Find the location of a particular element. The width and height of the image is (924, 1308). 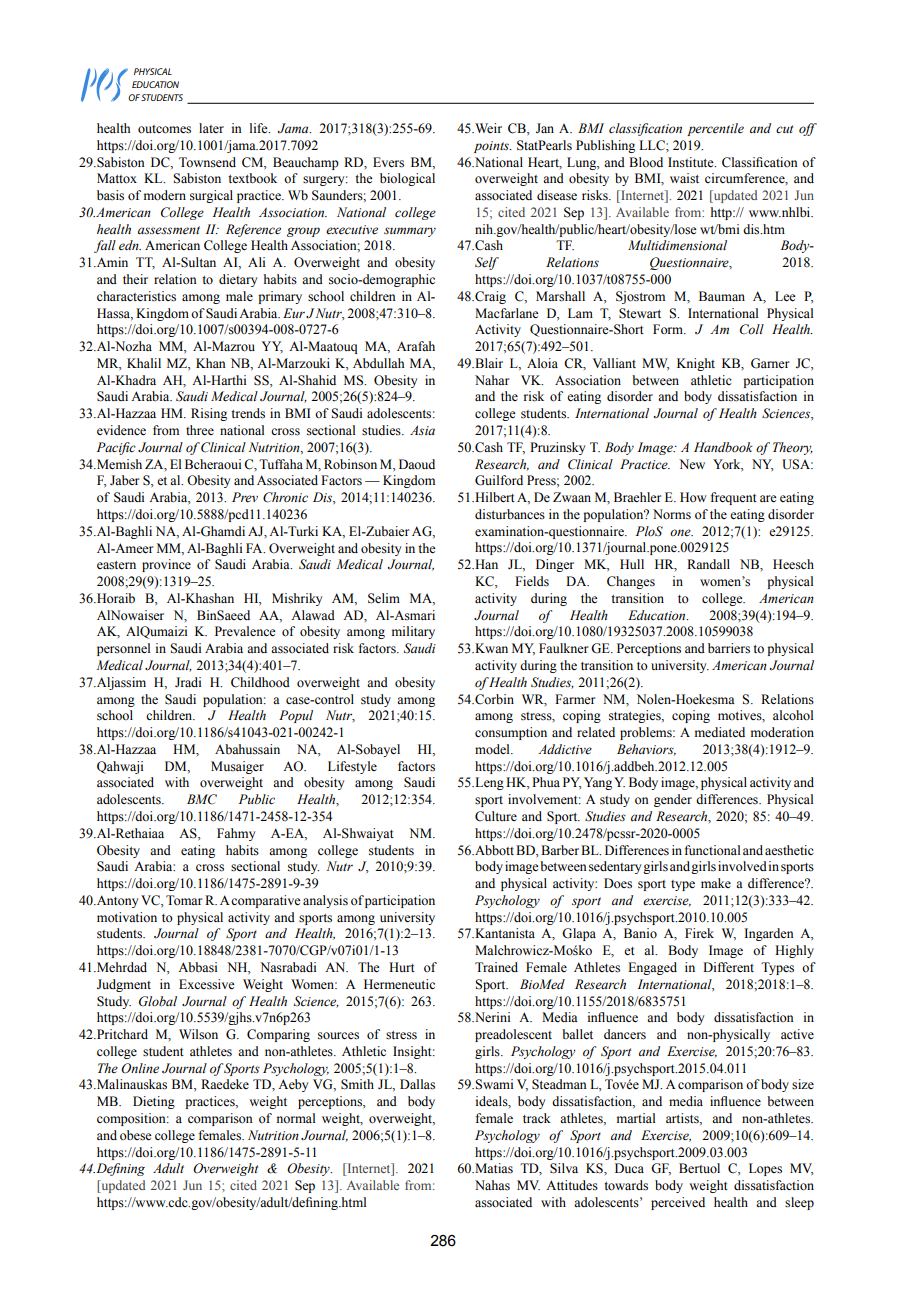

Institute is located at coordinates (692, 162).
